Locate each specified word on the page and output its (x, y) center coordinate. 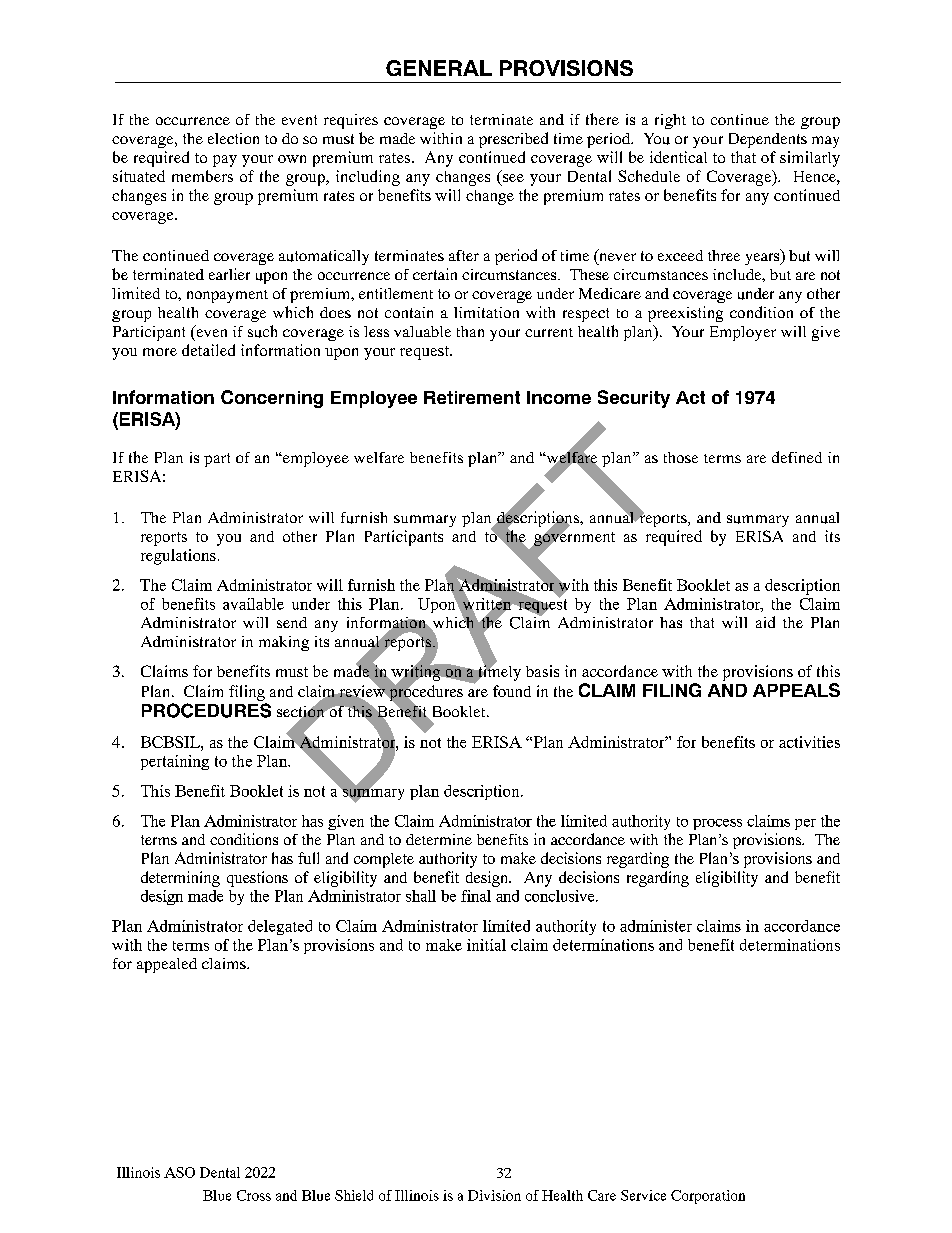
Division (494, 1195)
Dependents (768, 140)
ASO (179, 1172)
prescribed (513, 140)
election (233, 138)
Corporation (708, 1197)
